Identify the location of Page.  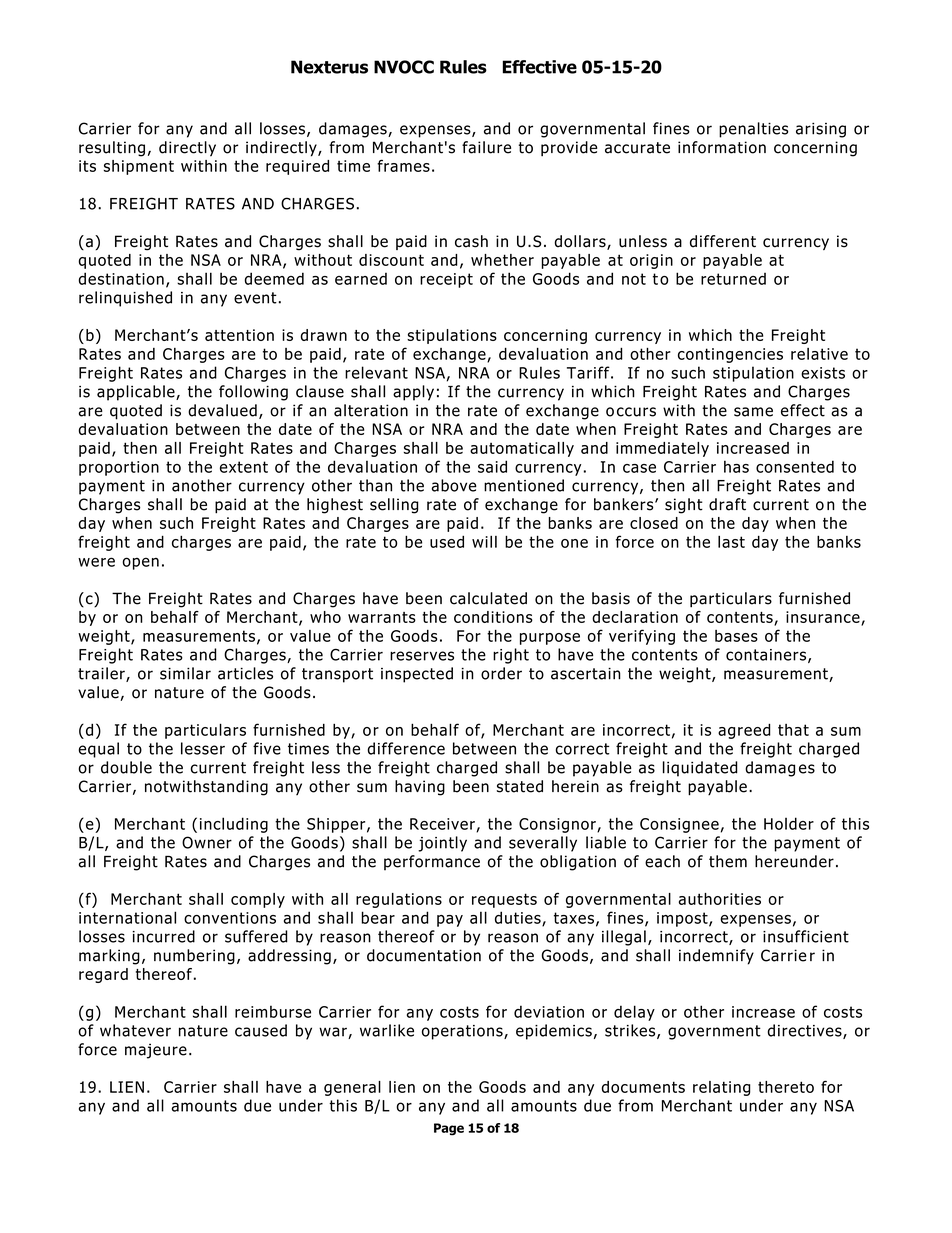
(449, 1129).
